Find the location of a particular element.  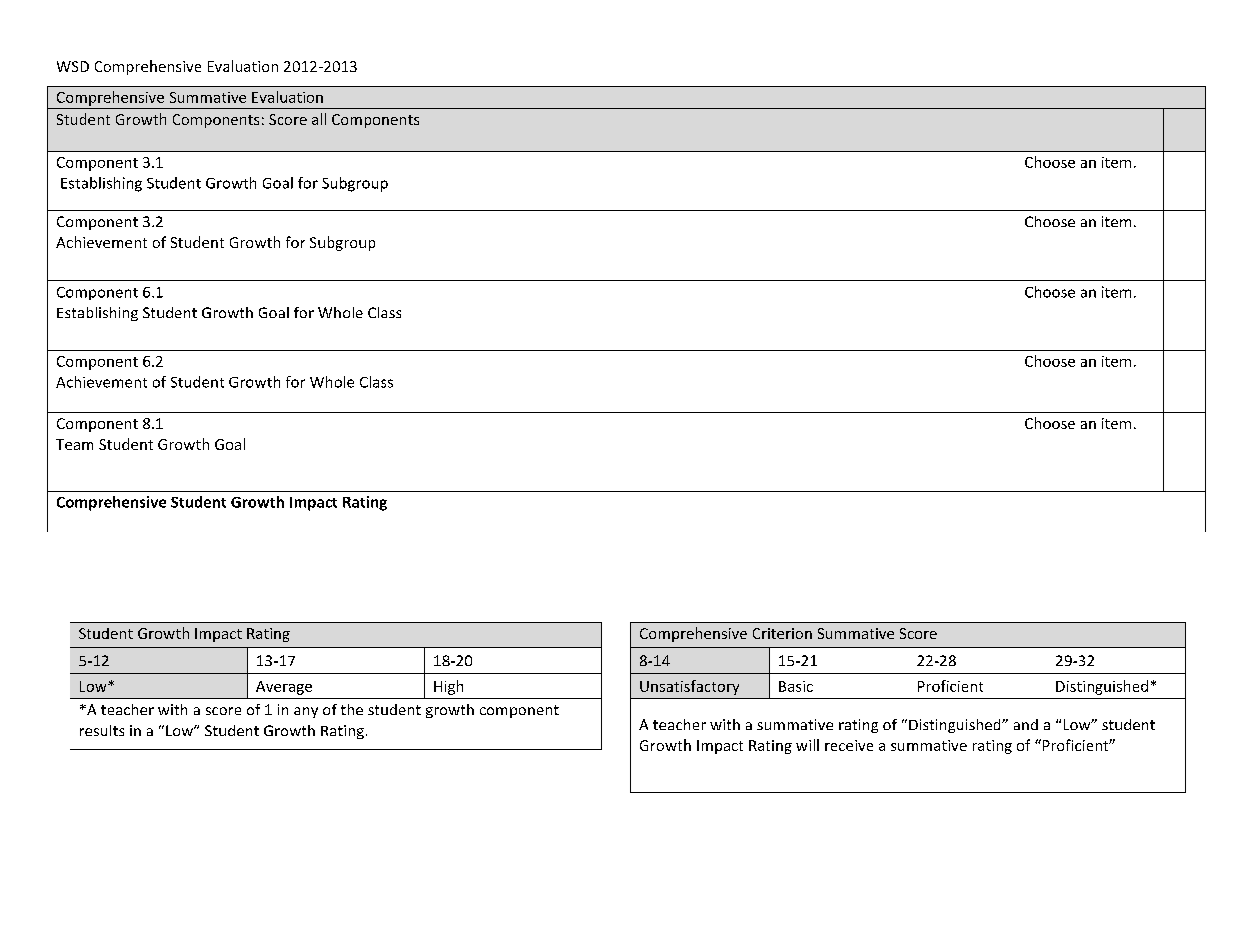

results is located at coordinates (102, 730).
